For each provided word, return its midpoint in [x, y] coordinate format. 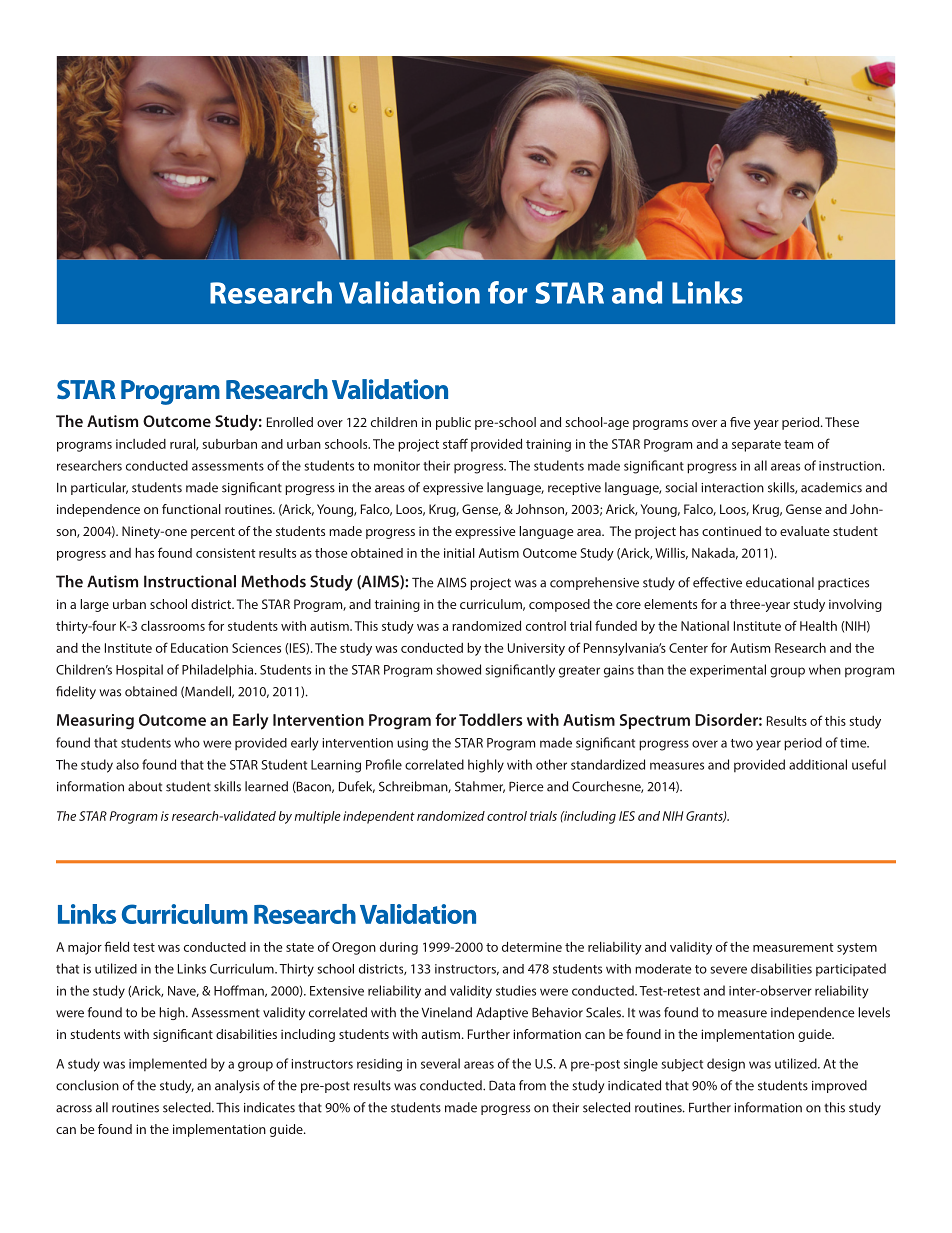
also [127, 764]
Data [502, 1085]
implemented [168, 1064]
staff [455, 443]
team [798, 444]
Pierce [526, 786]
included [141, 444]
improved [839, 1086]
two [742, 743]
